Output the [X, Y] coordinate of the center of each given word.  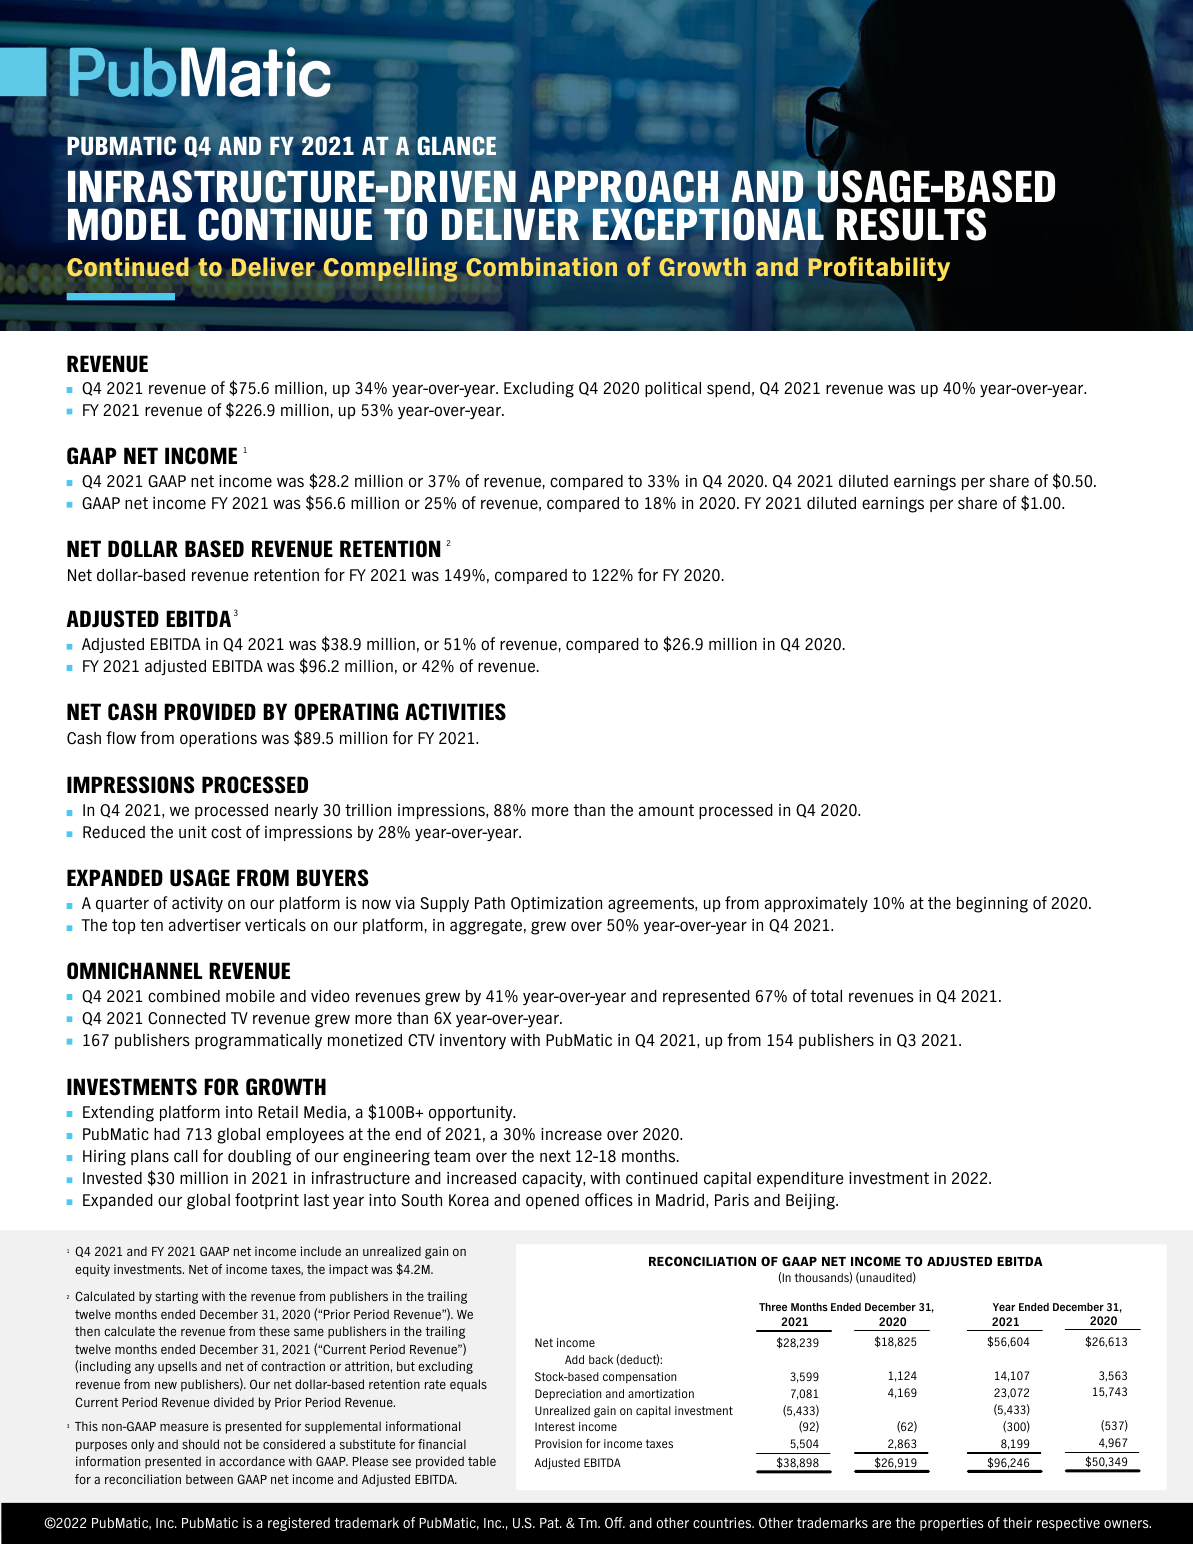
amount [666, 810]
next [555, 1156]
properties [951, 1524]
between [209, 1479]
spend [728, 389]
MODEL [127, 224]
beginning [992, 905]
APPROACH [623, 186]
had [167, 1134]
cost [226, 832]
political [673, 389]
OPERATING [346, 712]
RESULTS [911, 224]
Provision [558, 1443]
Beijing [811, 1202]
